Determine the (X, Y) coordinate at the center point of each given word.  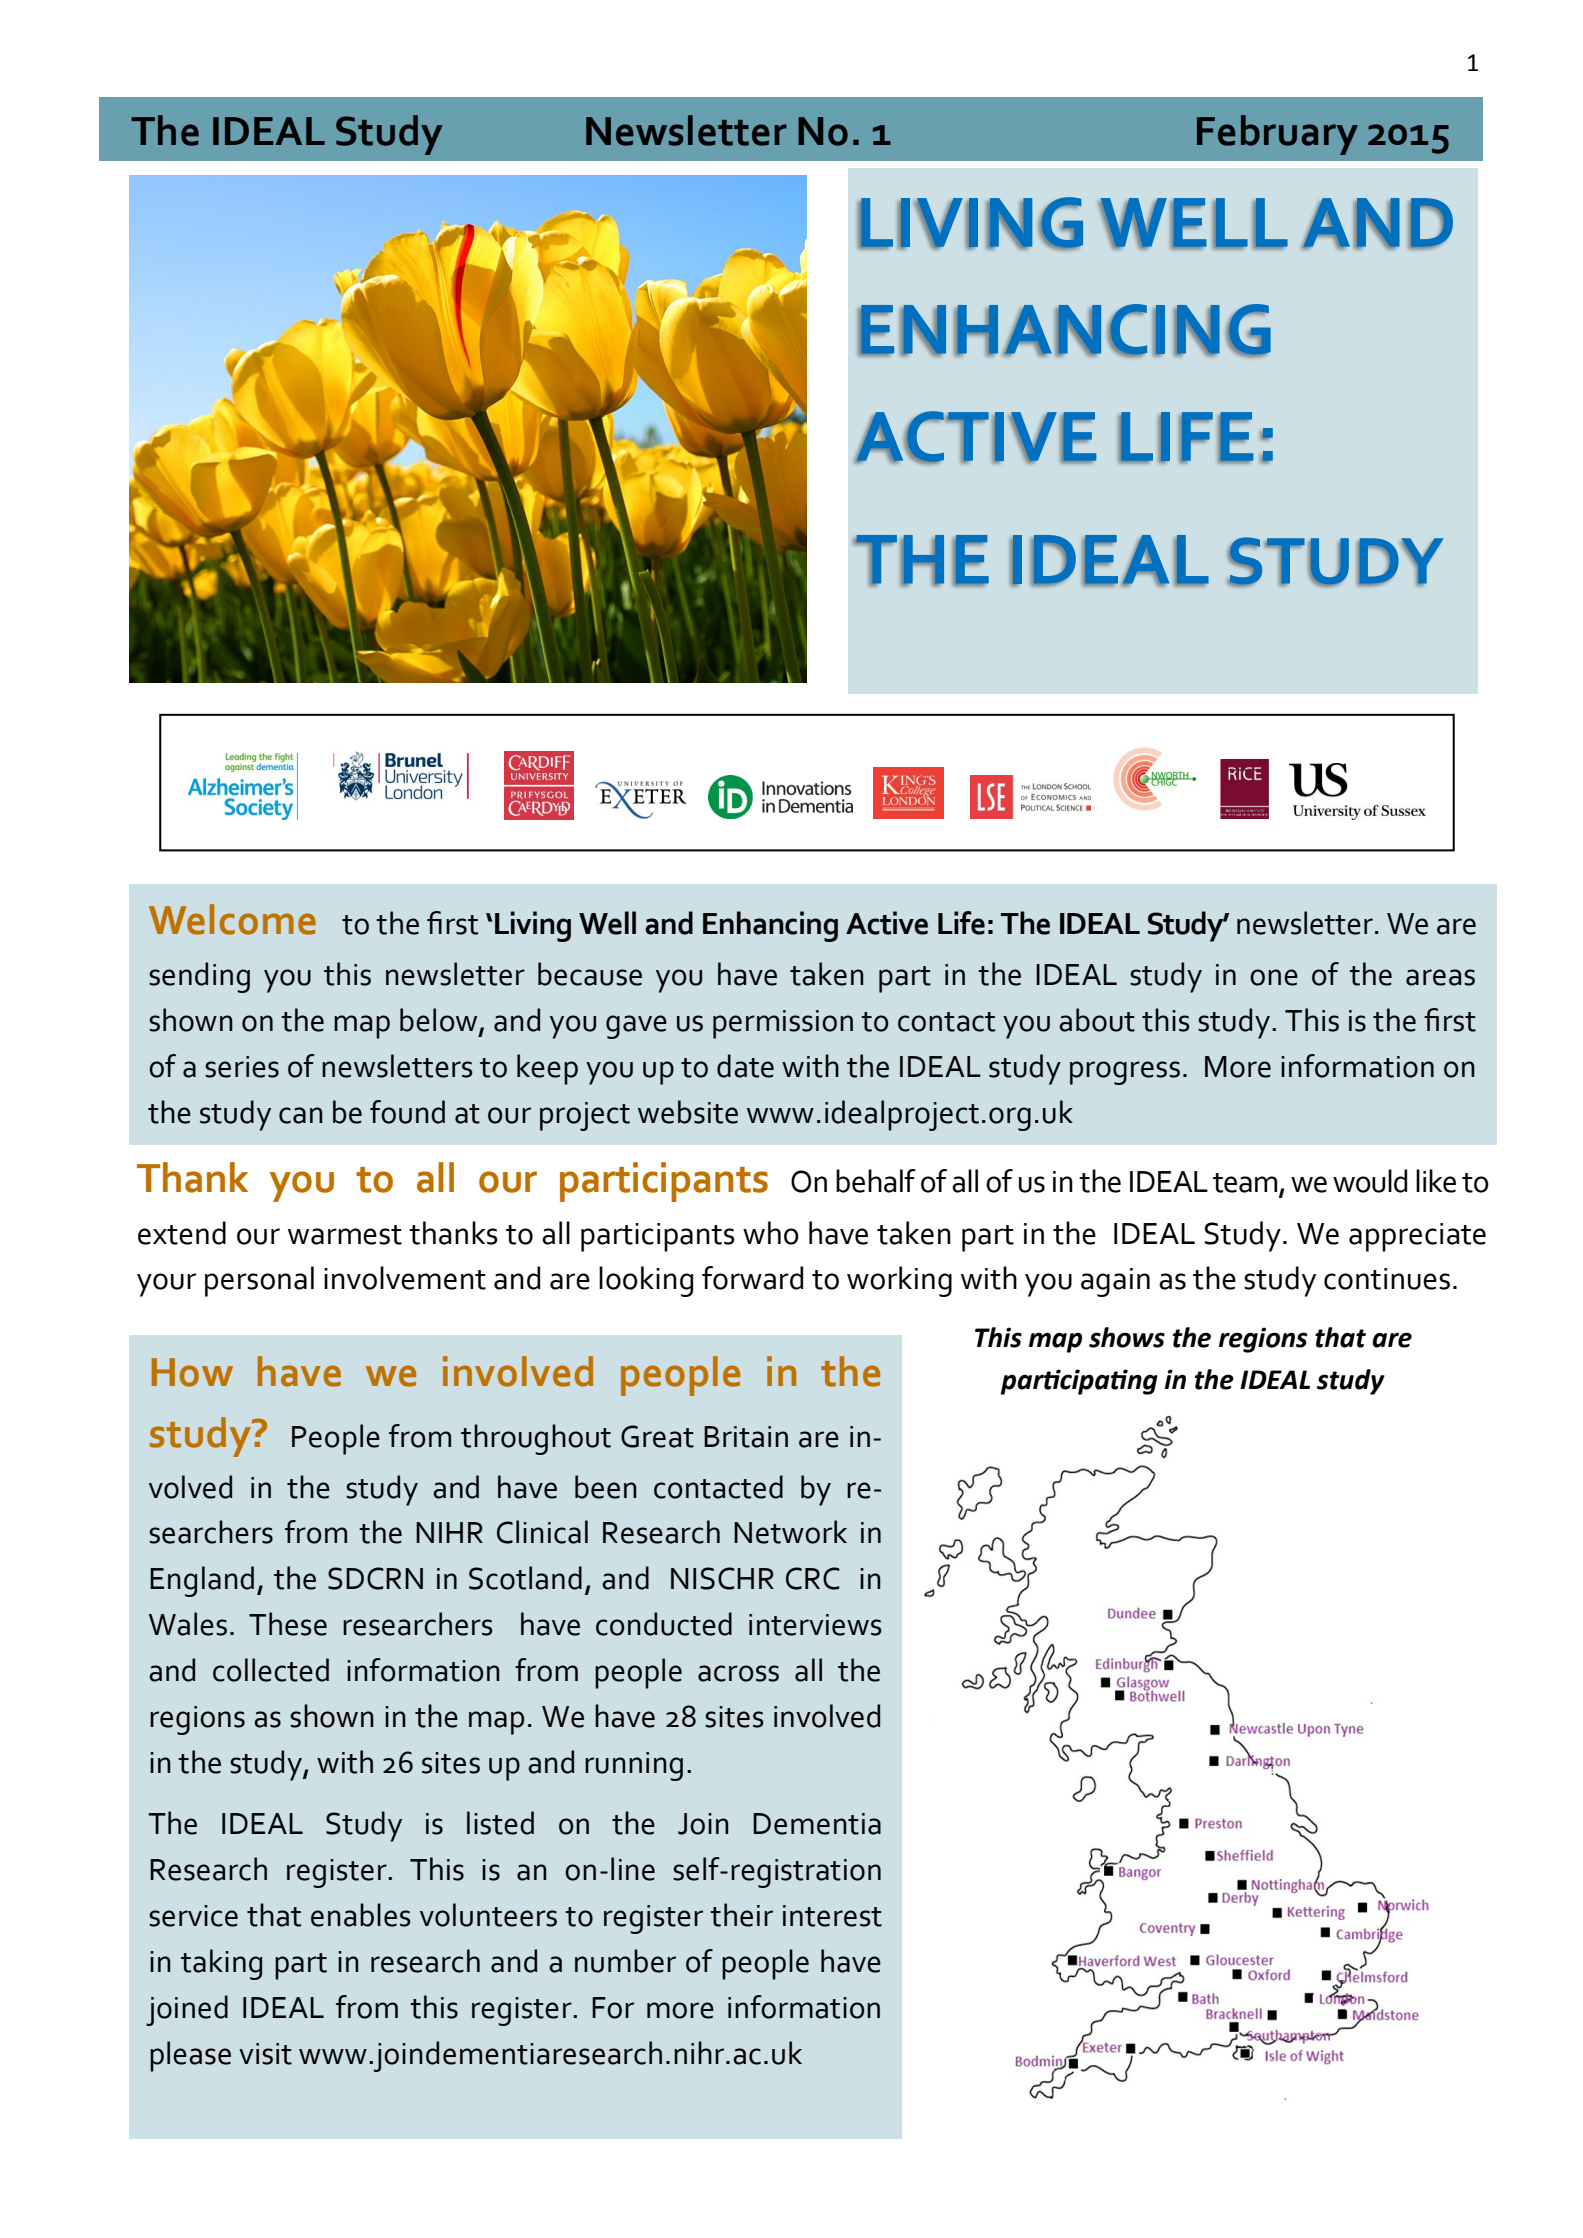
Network (790, 1532)
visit (265, 2054)
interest (832, 1916)
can (301, 1115)
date (745, 1066)
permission (783, 1024)
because (590, 974)
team (1245, 1183)
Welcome (232, 919)
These (288, 1624)
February (1277, 135)
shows (1127, 1337)
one (1274, 977)
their (741, 1915)
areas (1440, 977)
